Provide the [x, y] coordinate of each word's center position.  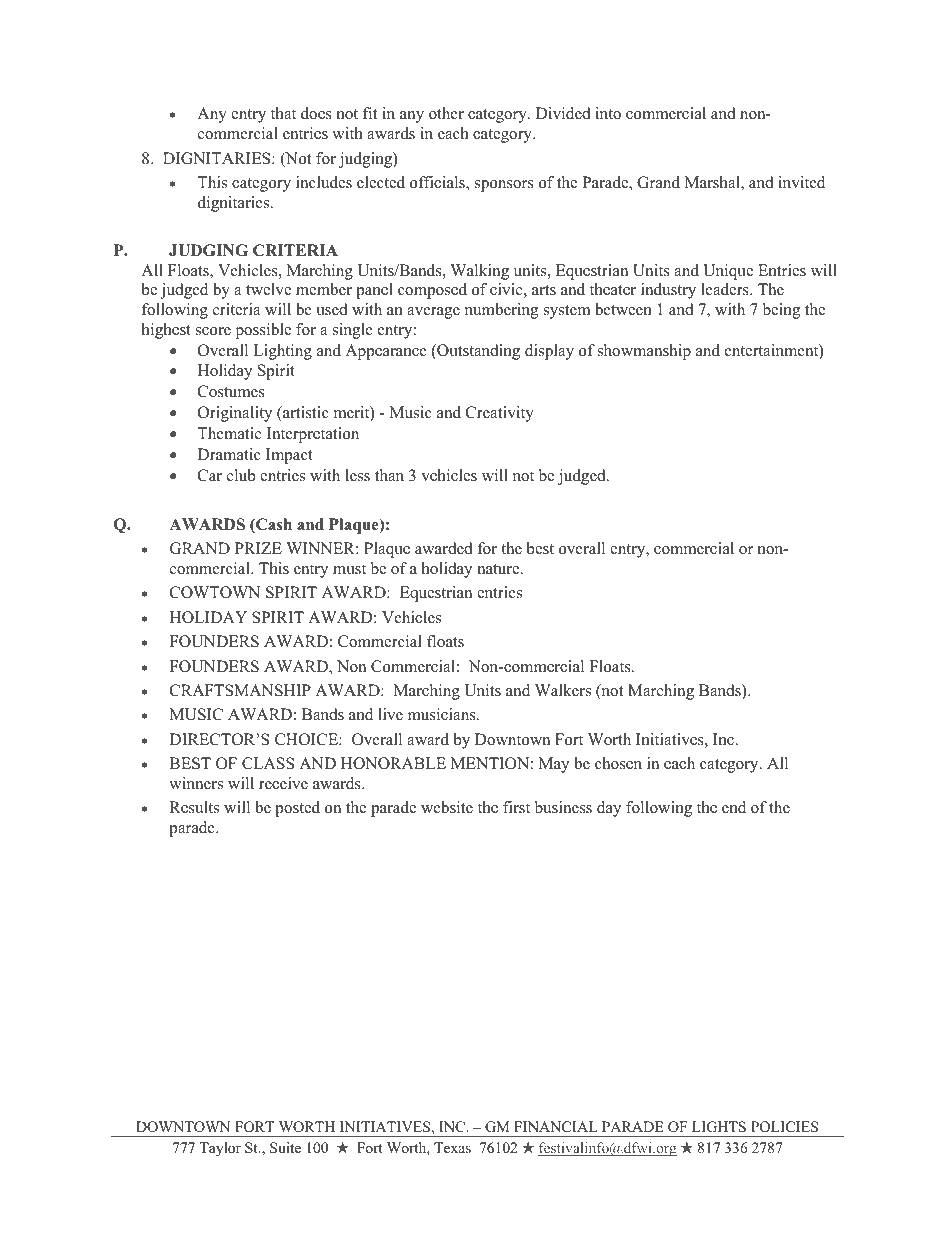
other [446, 113]
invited [801, 182]
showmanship [644, 352]
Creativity [500, 414]
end [734, 807]
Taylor [220, 1149]
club [241, 475]
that [283, 113]
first [516, 807]
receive [283, 783]
